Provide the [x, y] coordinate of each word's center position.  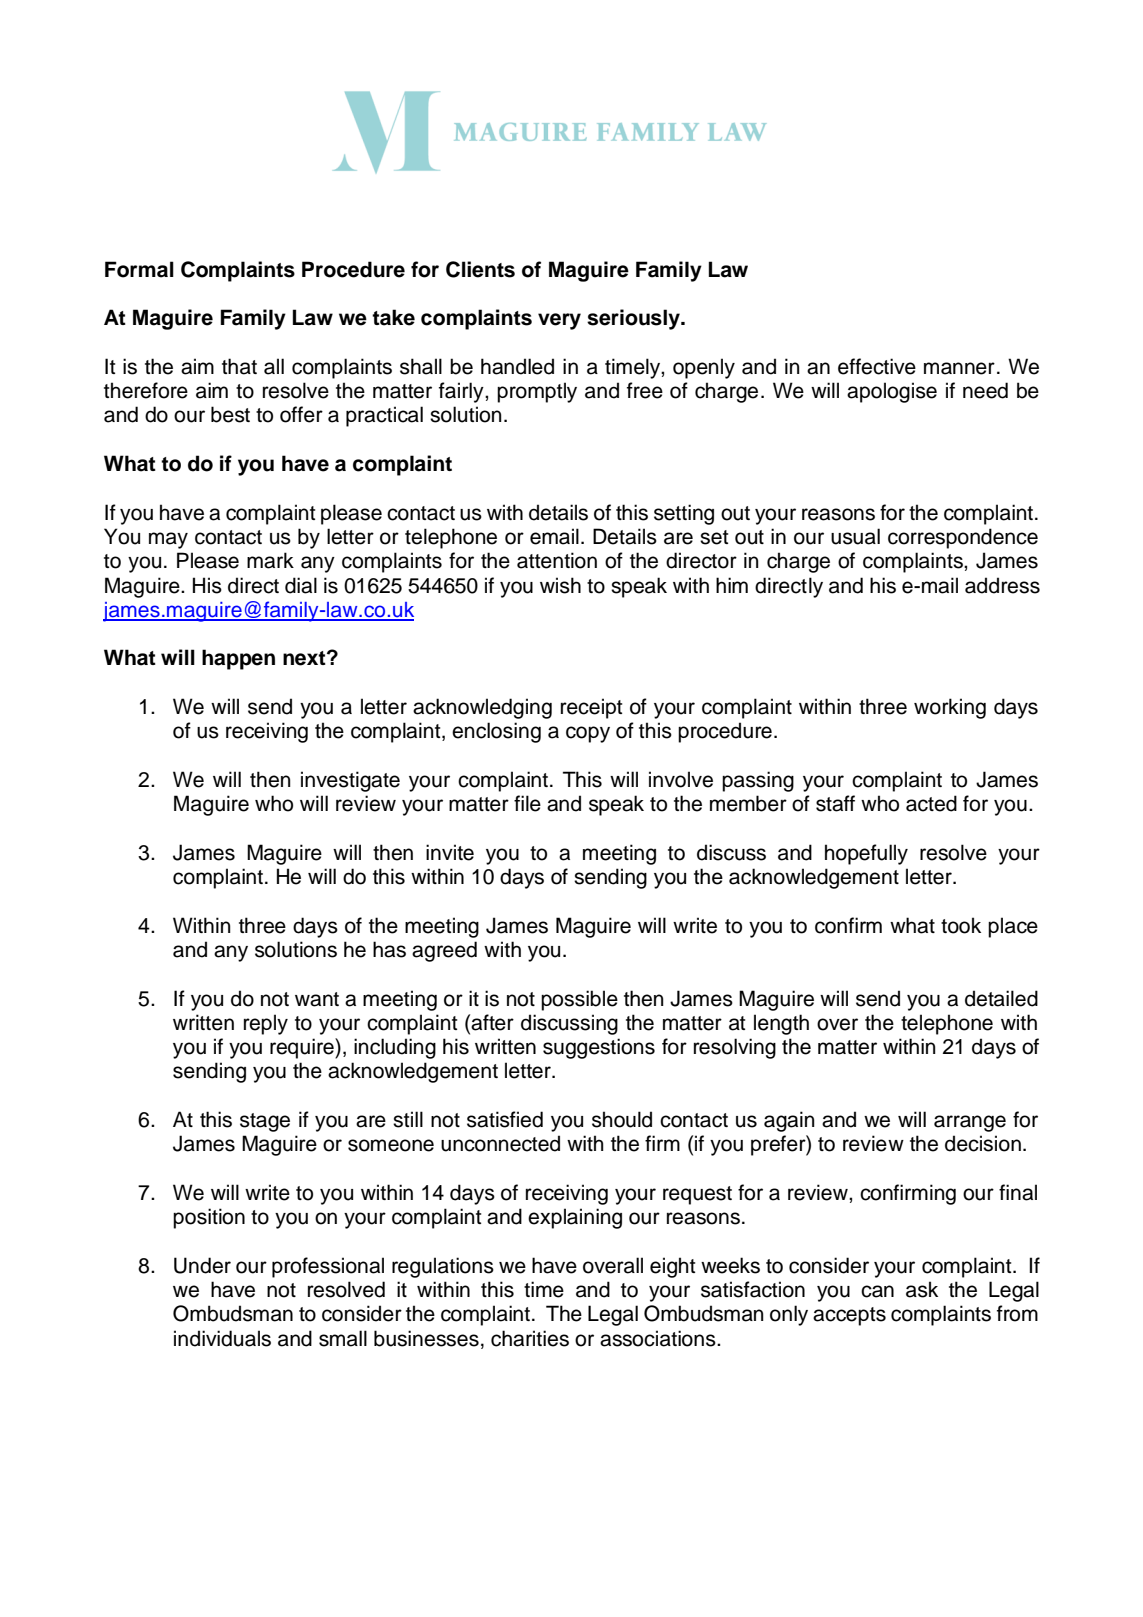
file [527, 803]
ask [922, 1289]
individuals [222, 1338]
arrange [970, 1123]
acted [931, 803]
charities [530, 1338]
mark [270, 560]
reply [266, 1024]
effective [877, 366]
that [239, 366]
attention [557, 560]
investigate [350, 781]
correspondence [963, 538]
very [559, 321]
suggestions [599, 1048]
